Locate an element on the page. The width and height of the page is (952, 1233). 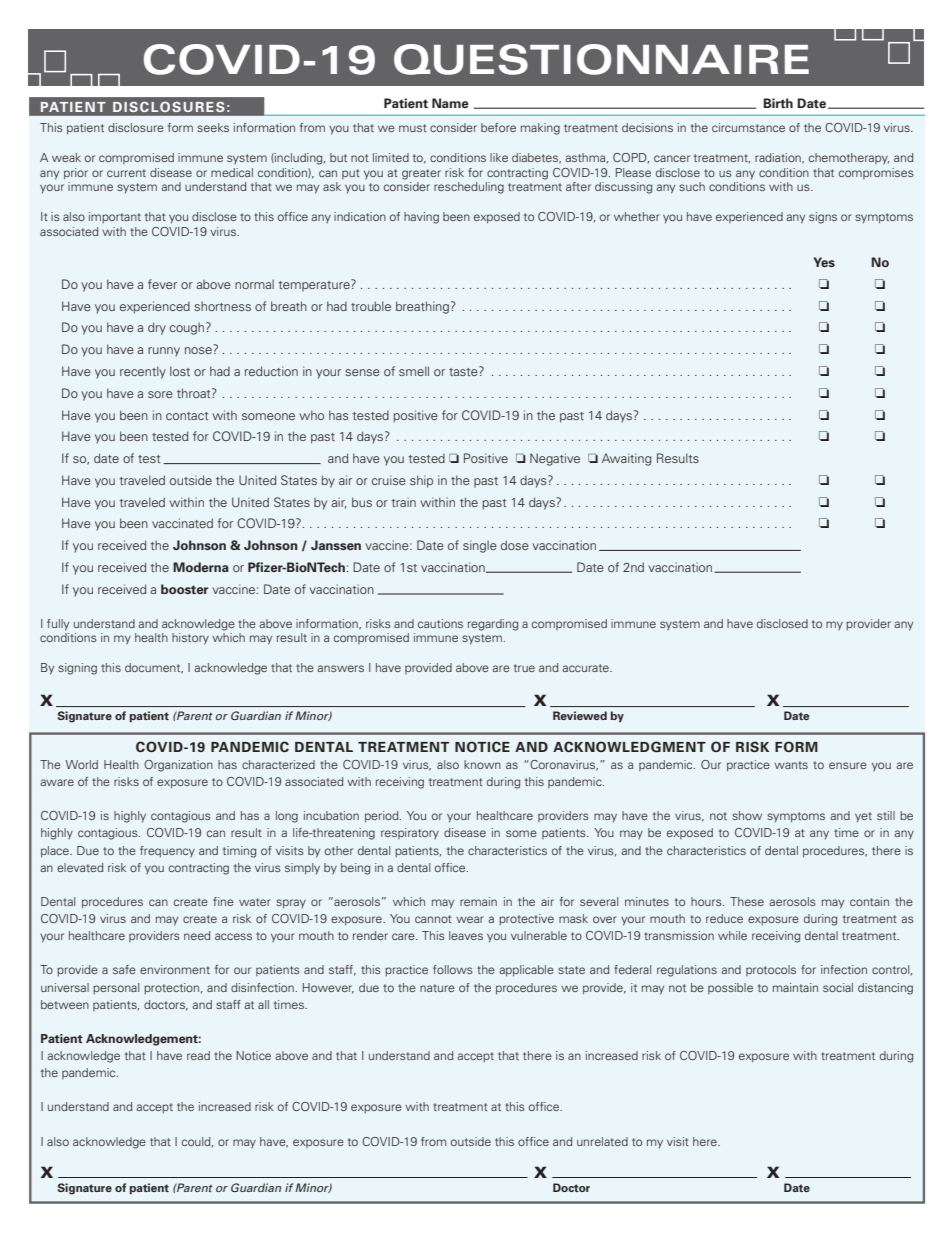
Name is located at coordinates (450, 103).
